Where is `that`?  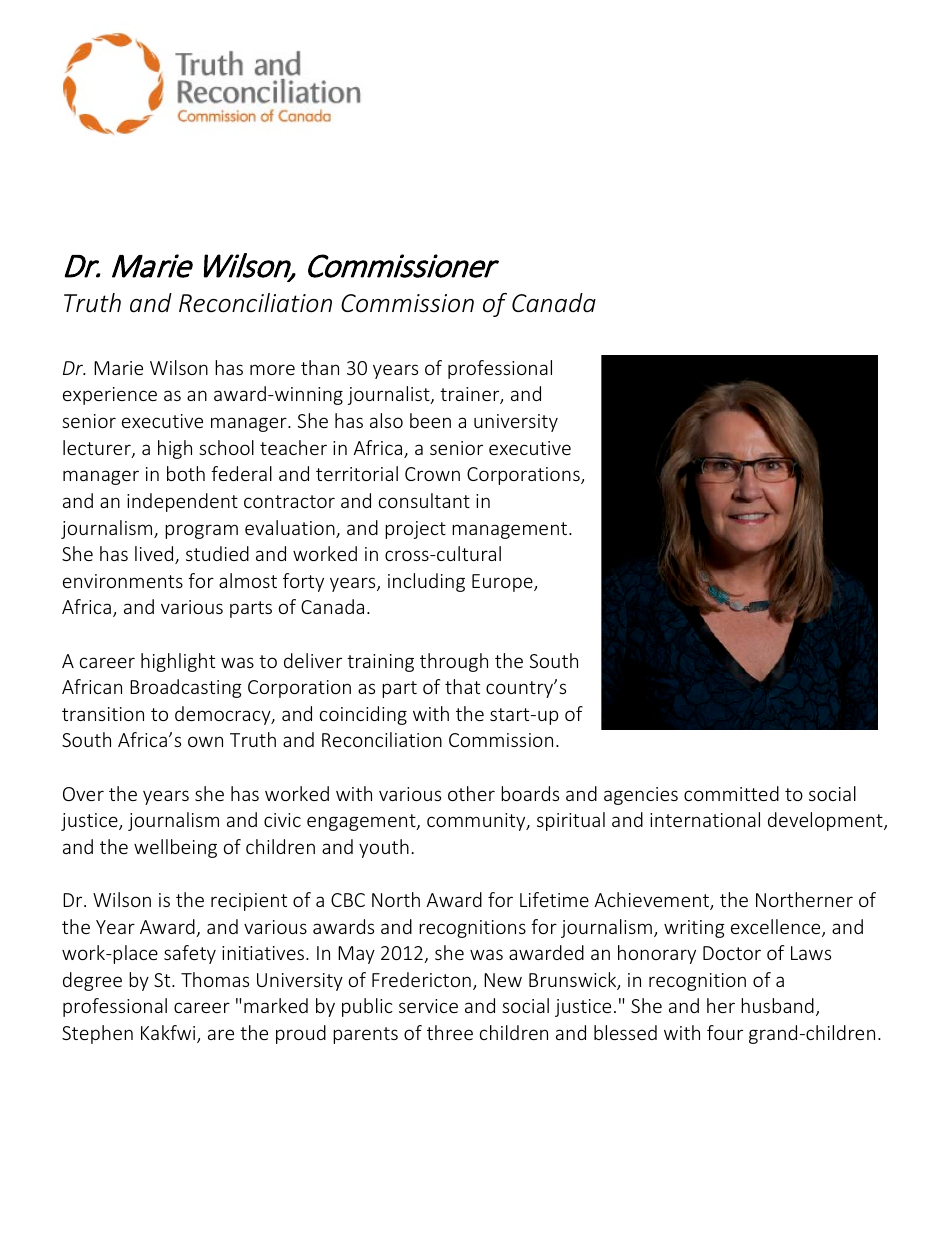
that is located at coordinates (462, 686).
